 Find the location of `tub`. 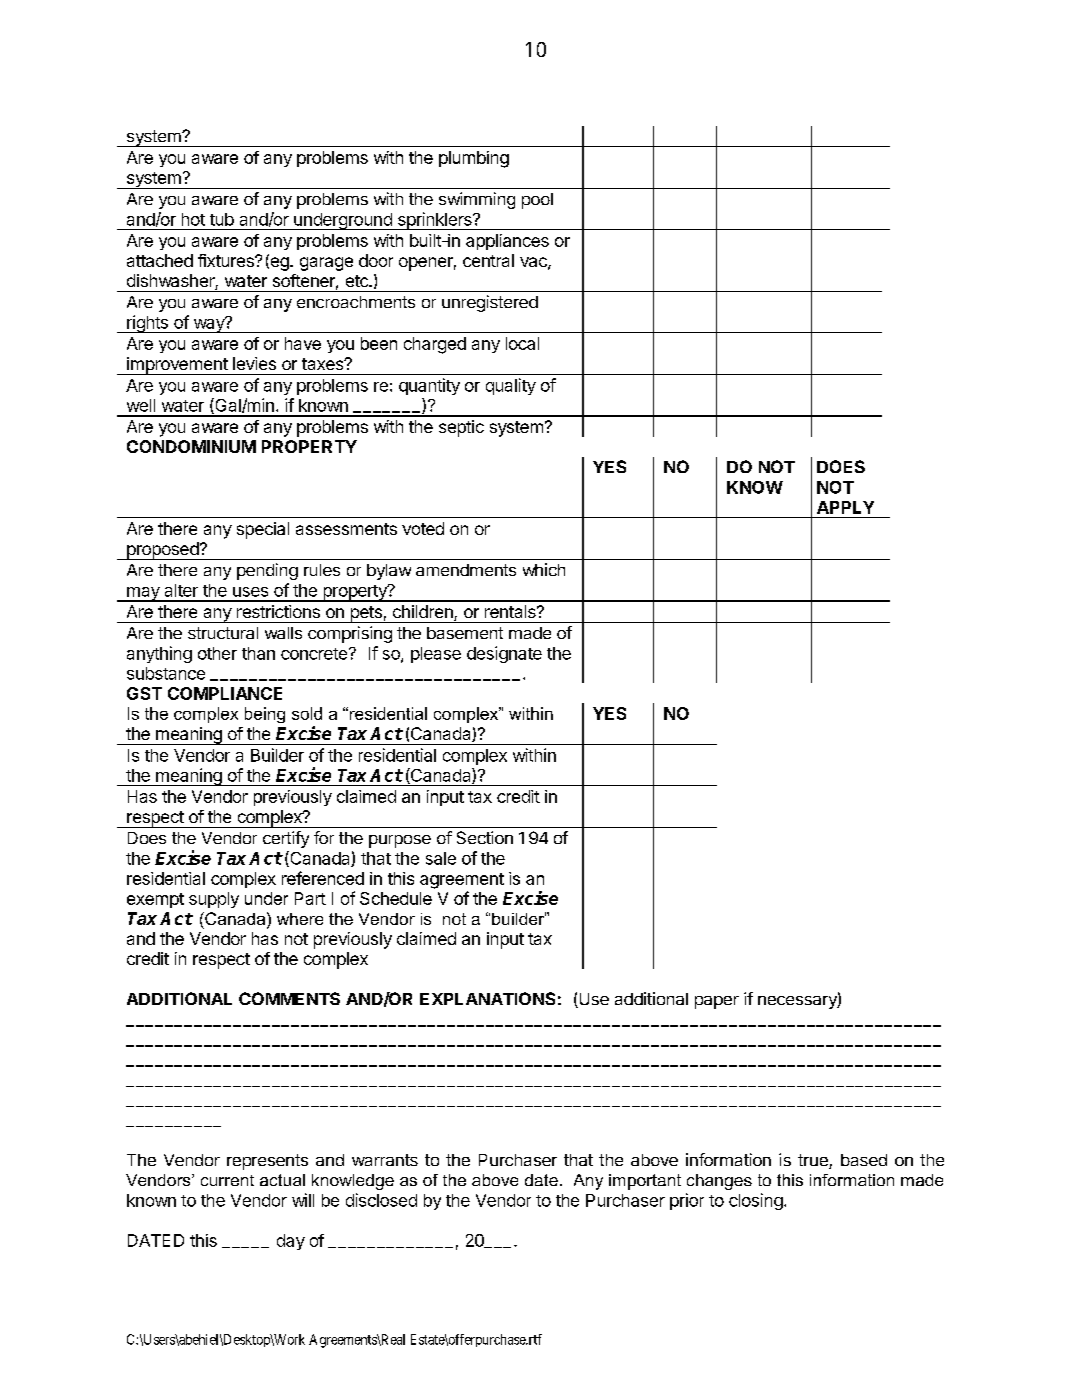

tub is located at coordinates (222, 219).
